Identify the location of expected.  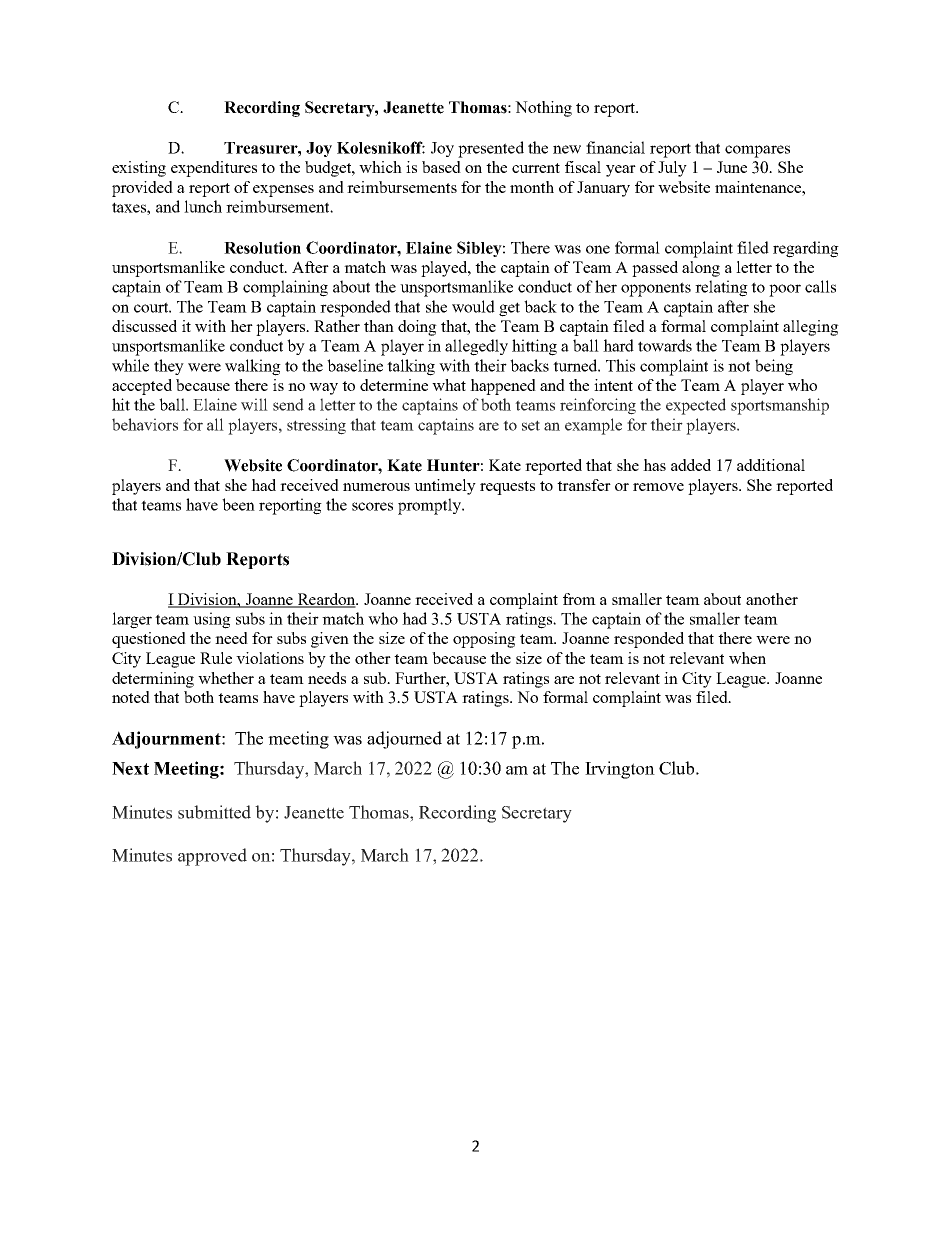
(696, 406).
